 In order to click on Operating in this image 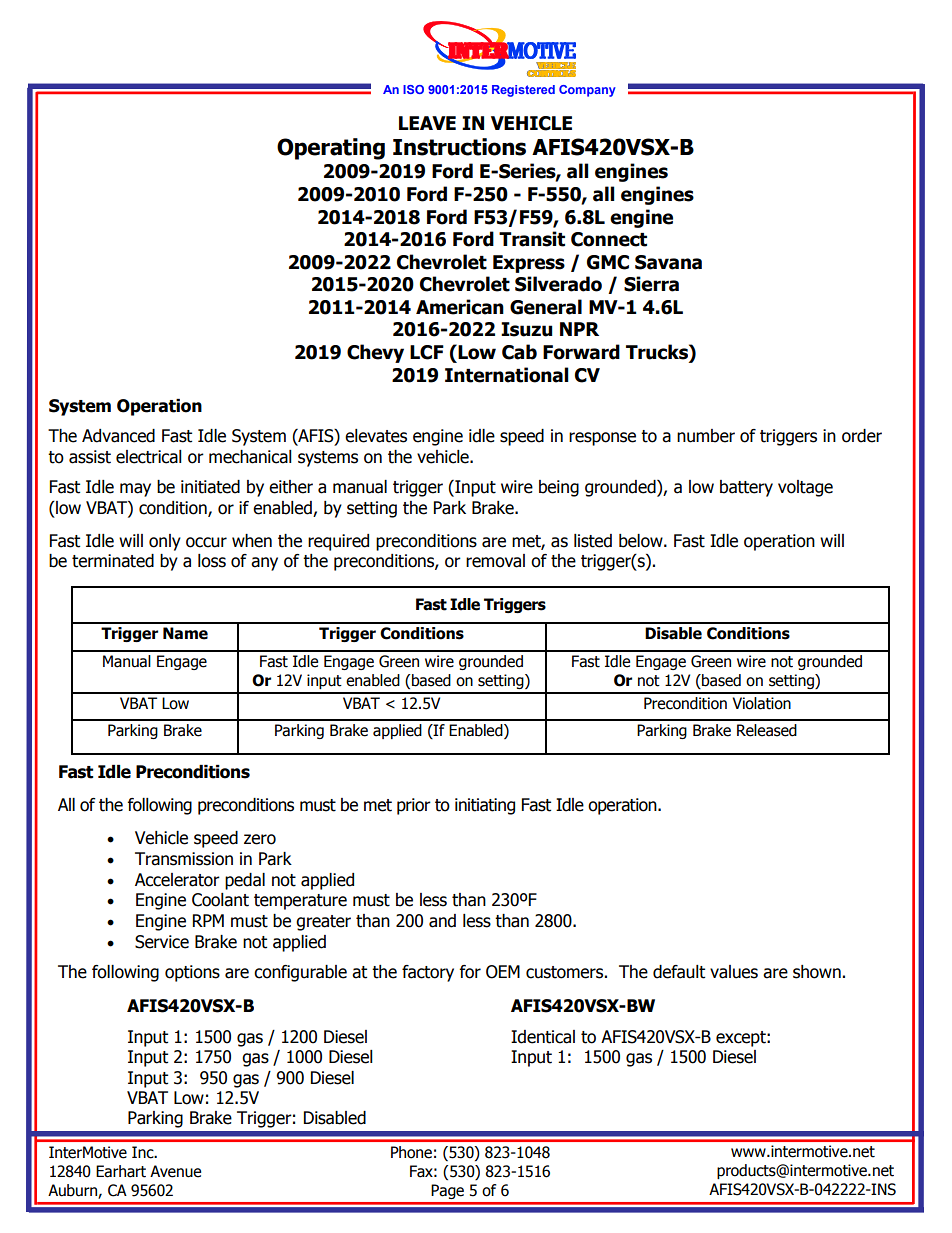, I will do `click(331, 149)`.
